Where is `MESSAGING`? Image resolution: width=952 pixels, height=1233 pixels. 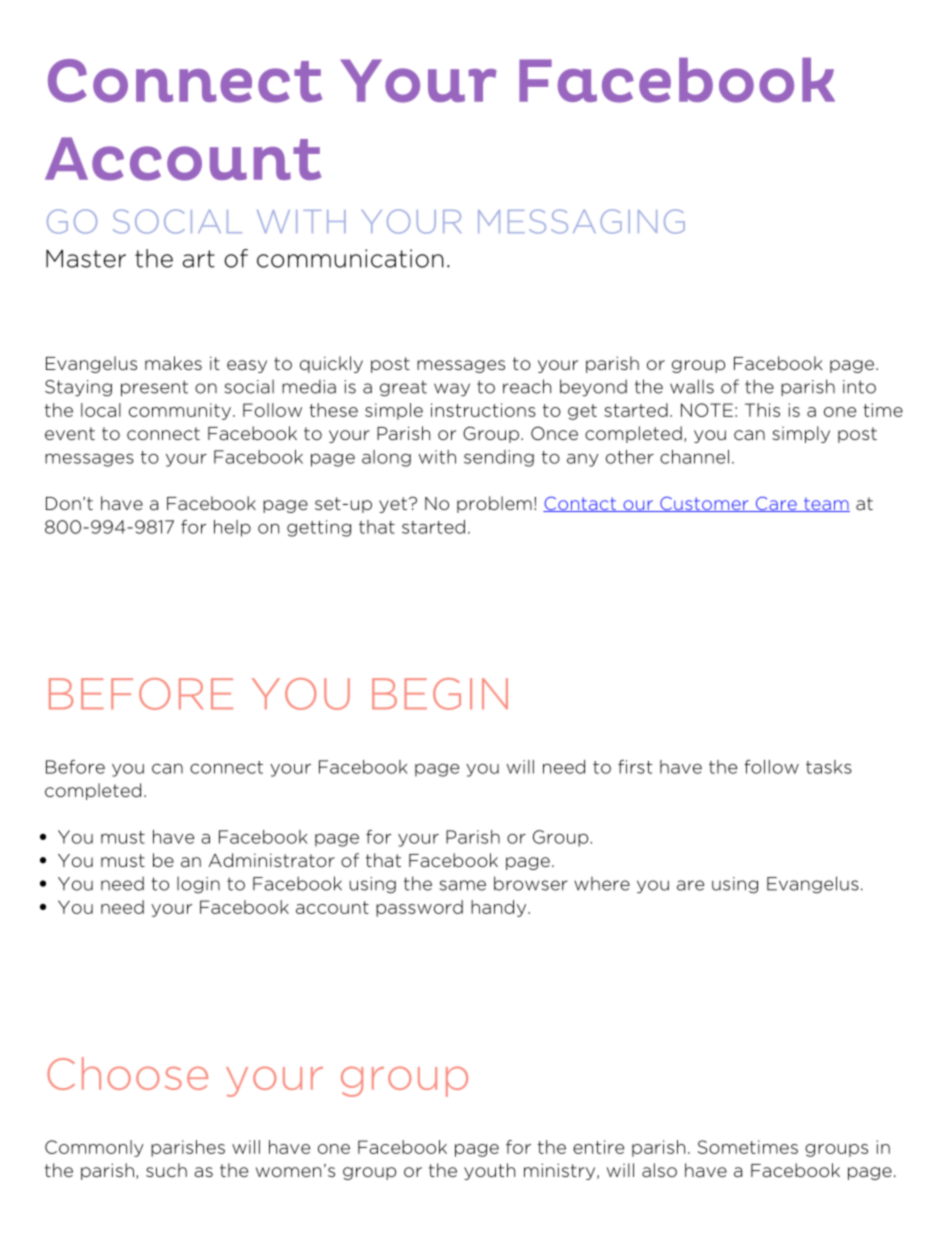
MESSAGING is located at coordinates (581, 221).
